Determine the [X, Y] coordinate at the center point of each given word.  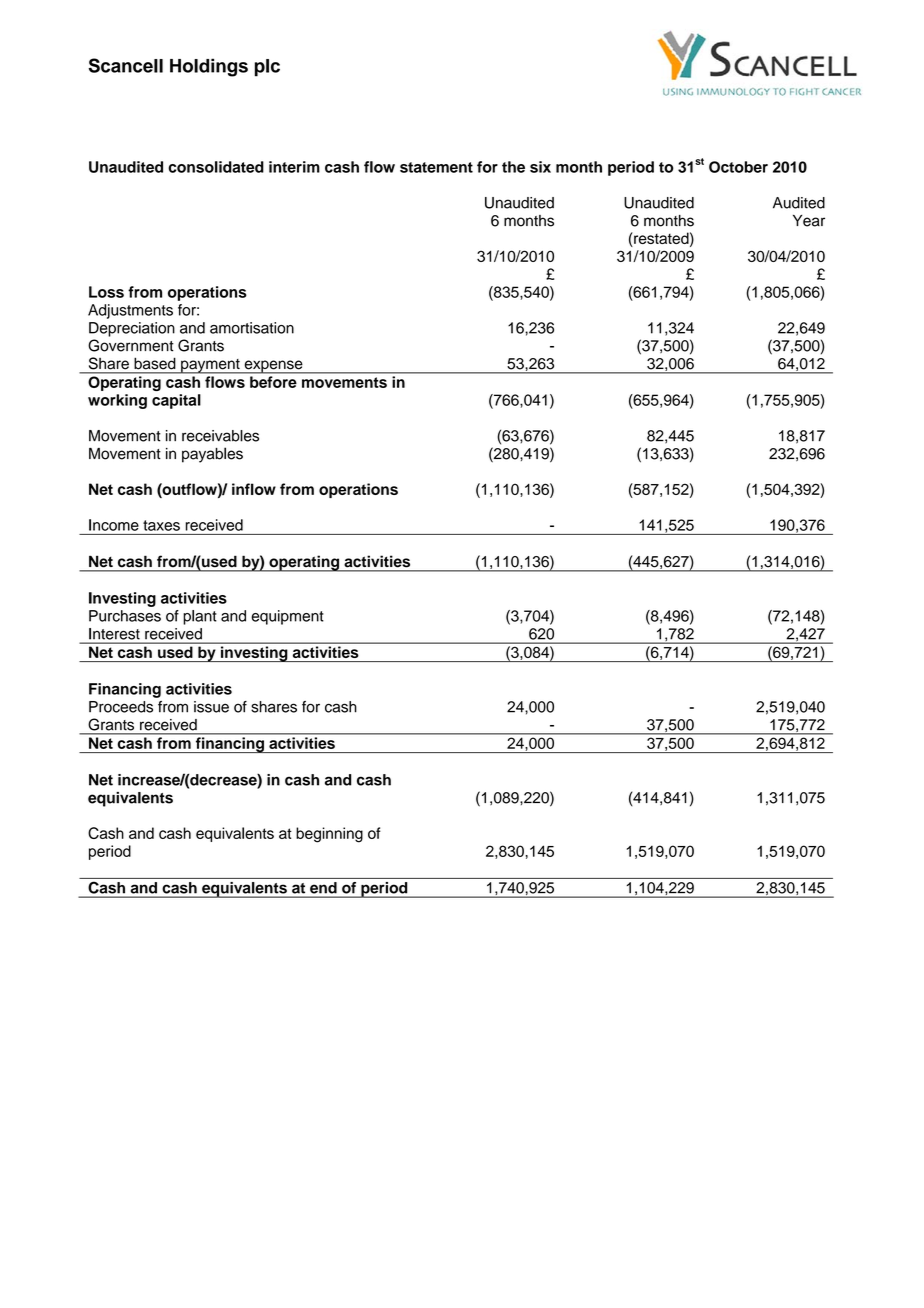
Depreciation [132, 329]
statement [436, 167]
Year [809, 221]
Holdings [209, 67]
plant [200, 617]
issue [211, 707]
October [738, 167]
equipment [287, 617]
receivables [220, 436]
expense [273, 367]
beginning [329, 835]
